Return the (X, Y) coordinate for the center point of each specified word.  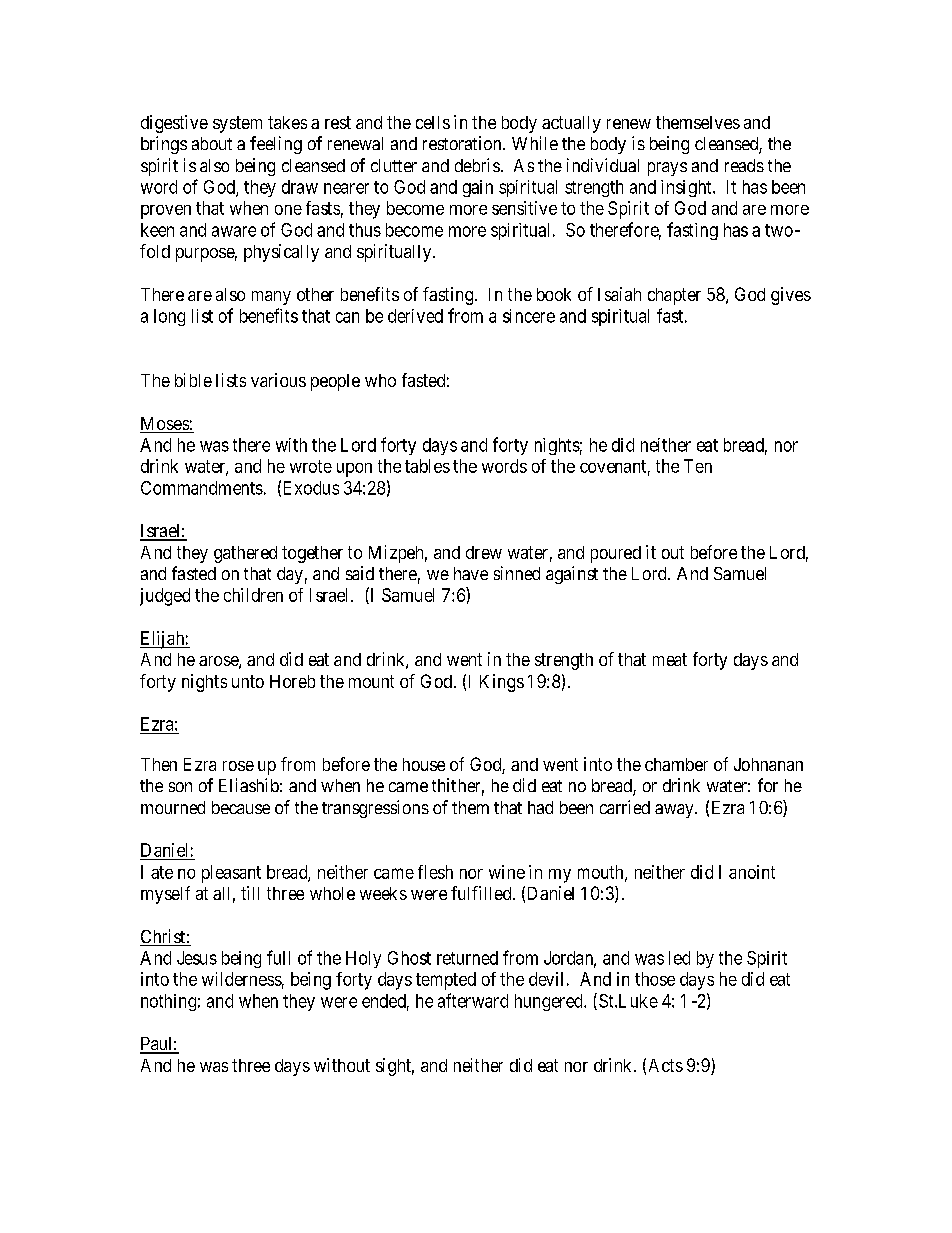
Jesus (197, 958)
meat (670, 659)
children (253, 595)
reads (744, 165)
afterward (473, 1000)
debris (477, 165)
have (471, 573)
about (212, 143)
